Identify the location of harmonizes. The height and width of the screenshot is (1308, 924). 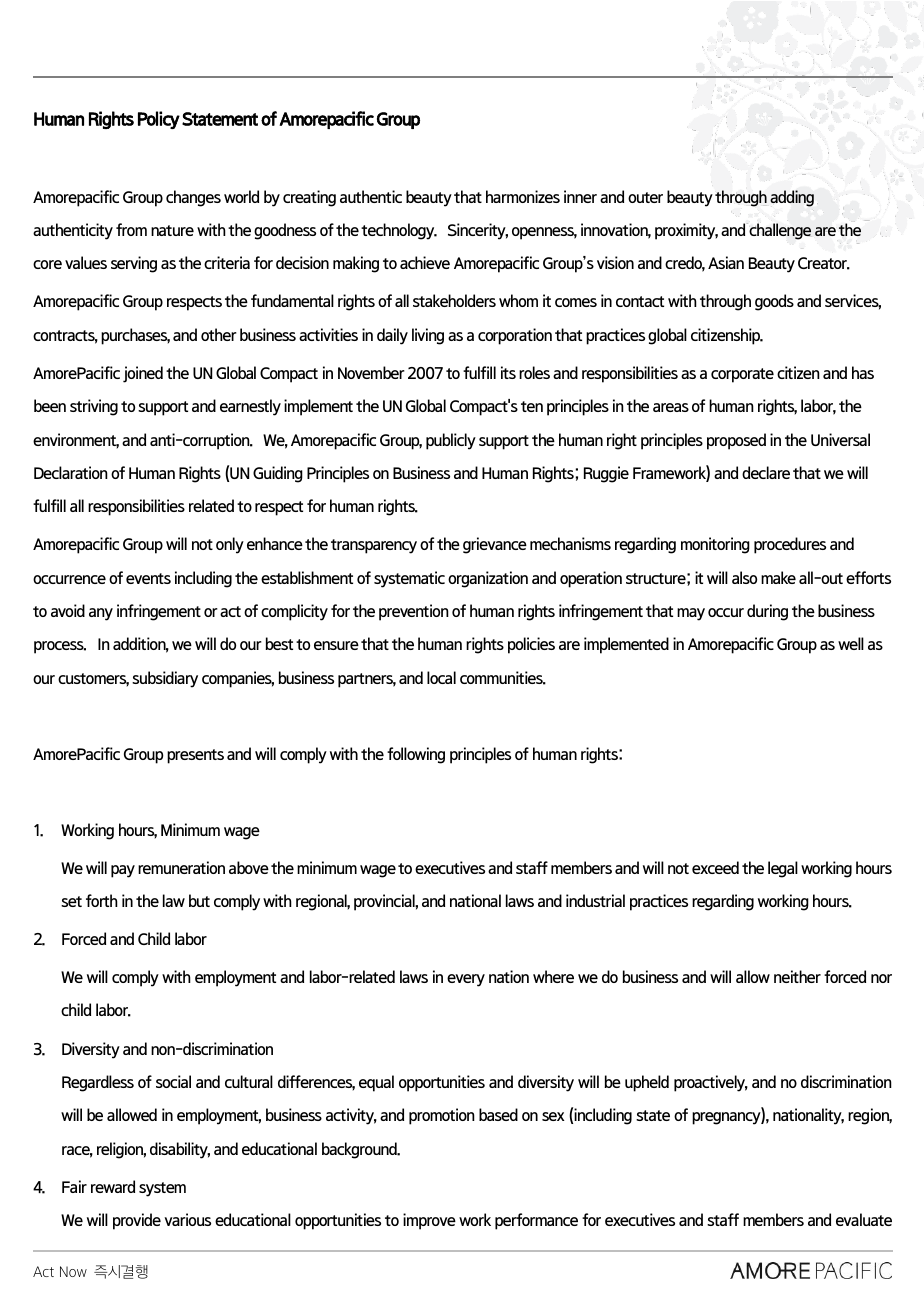
(523, 196).
